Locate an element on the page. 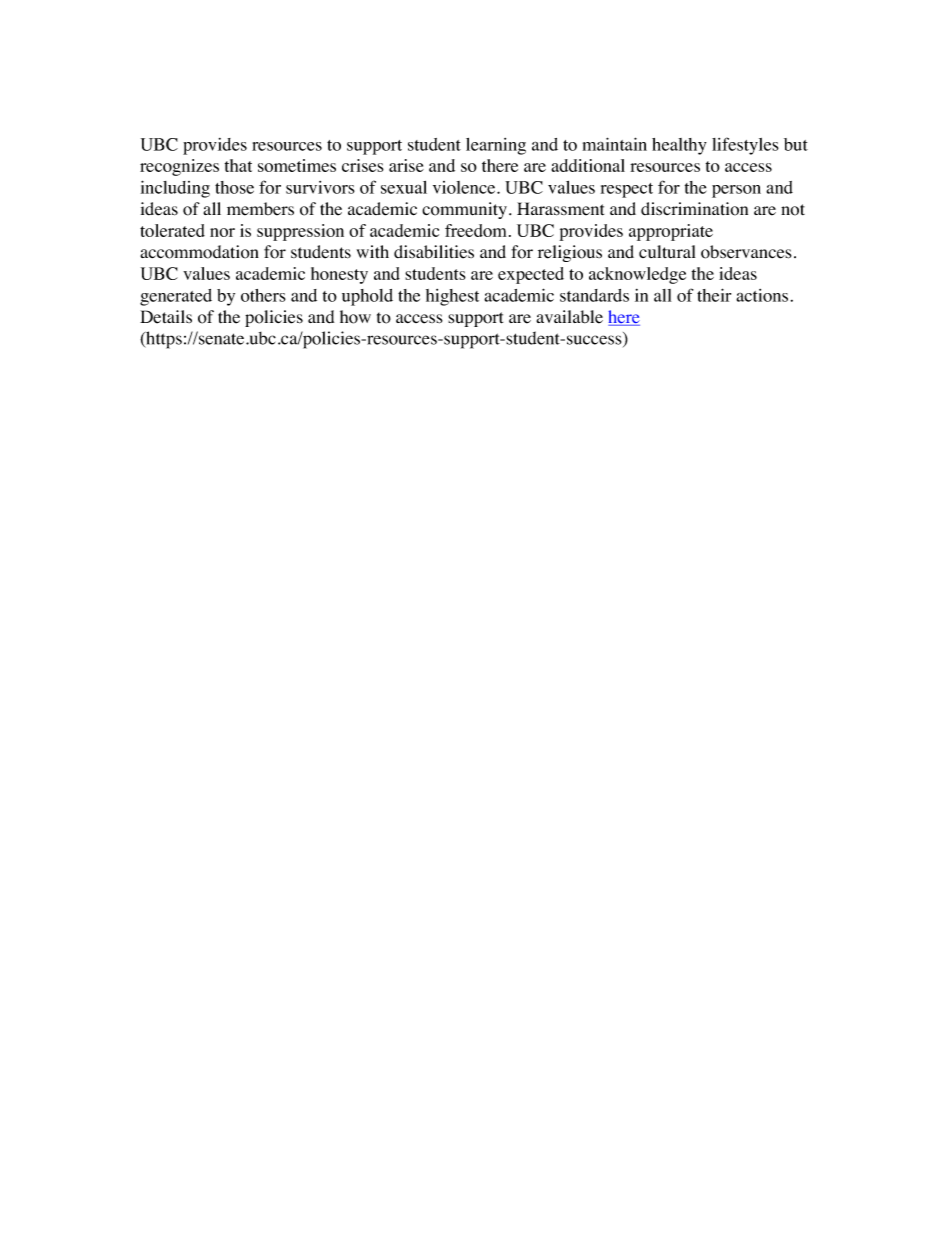 This page has height=1233, width=952. those is located at coordinates (234, 187).
